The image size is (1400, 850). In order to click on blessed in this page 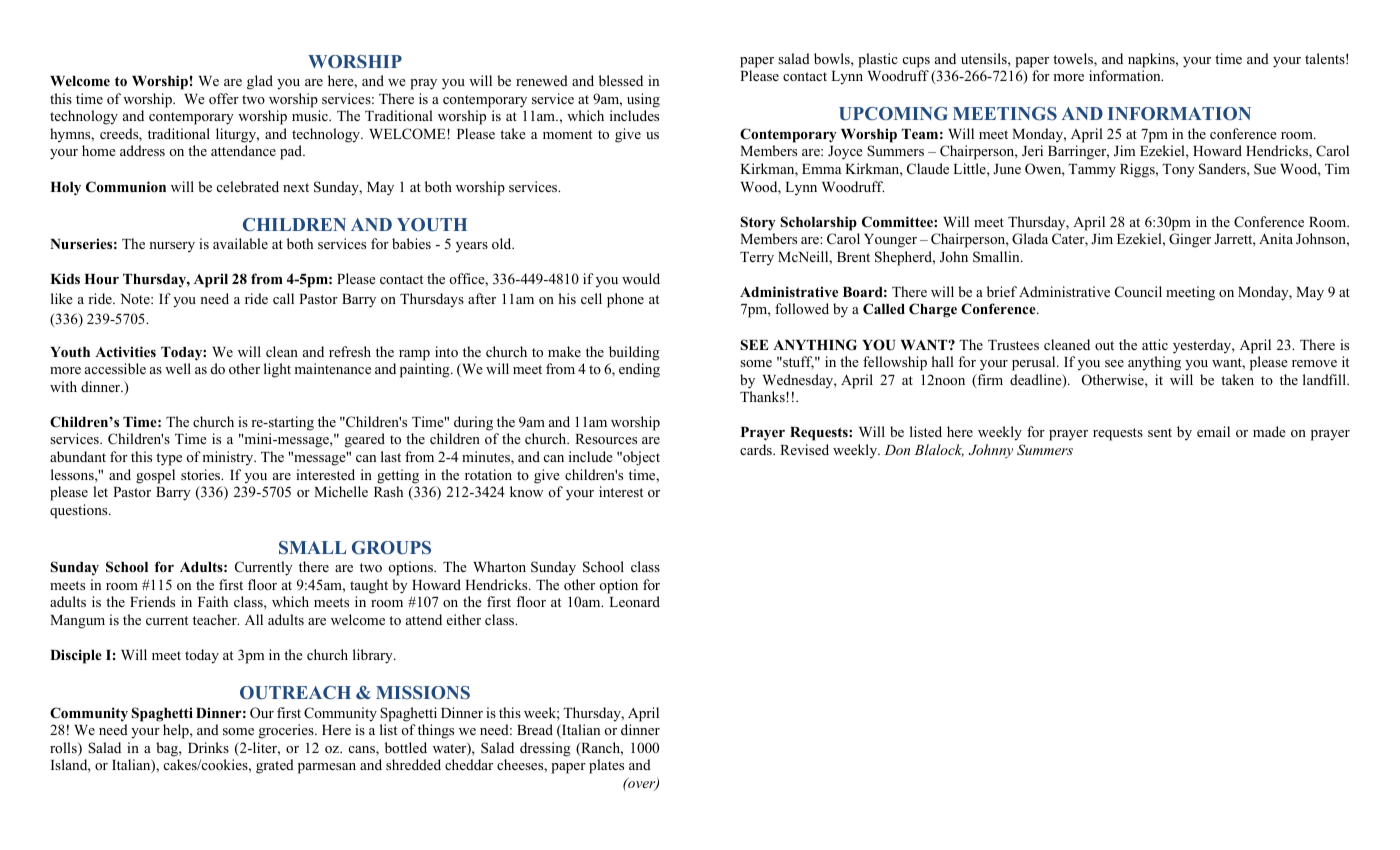, I will do `click(621, 80)`.
